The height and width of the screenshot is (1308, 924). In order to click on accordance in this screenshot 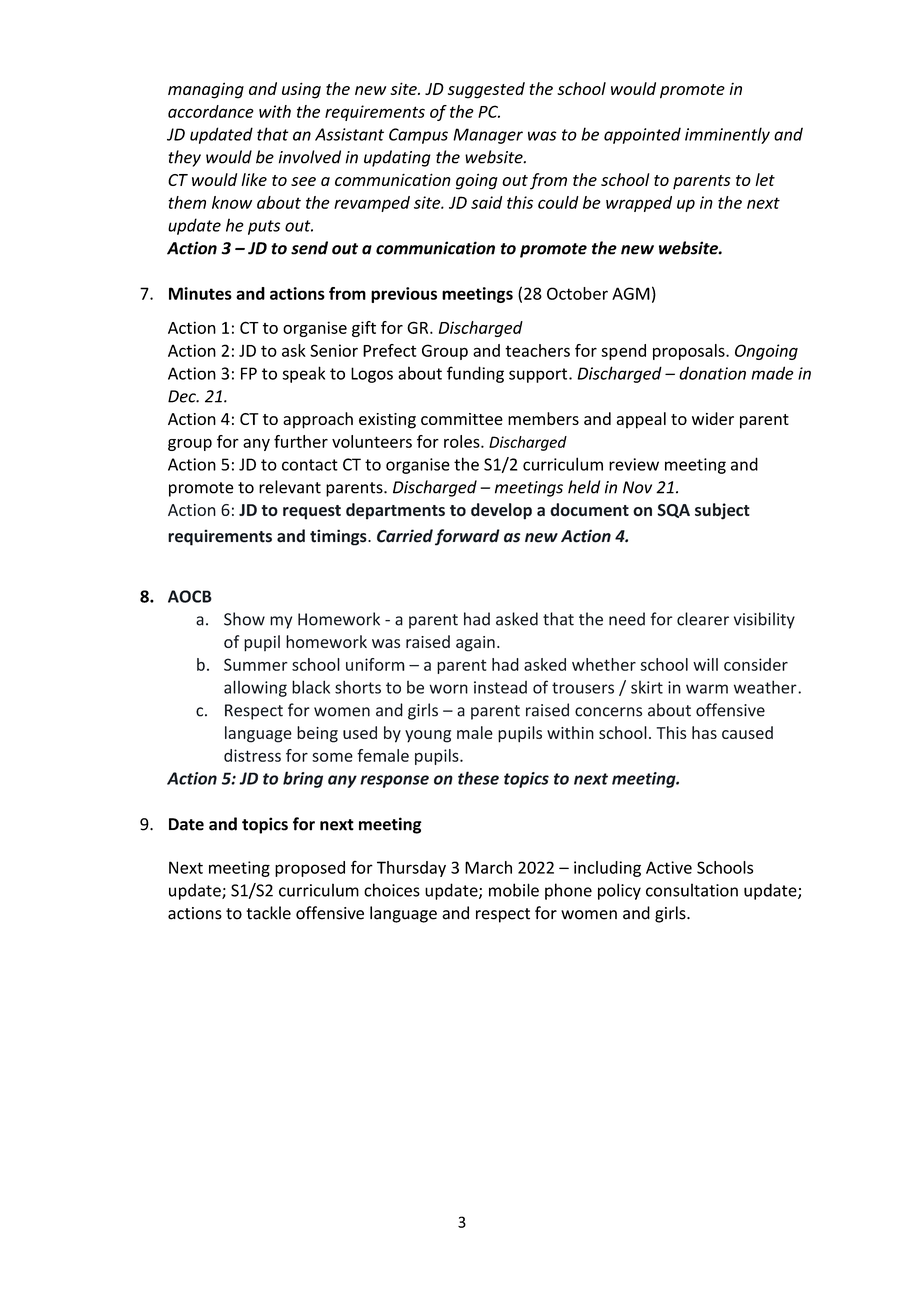, I will do `click(211, 111)`.
